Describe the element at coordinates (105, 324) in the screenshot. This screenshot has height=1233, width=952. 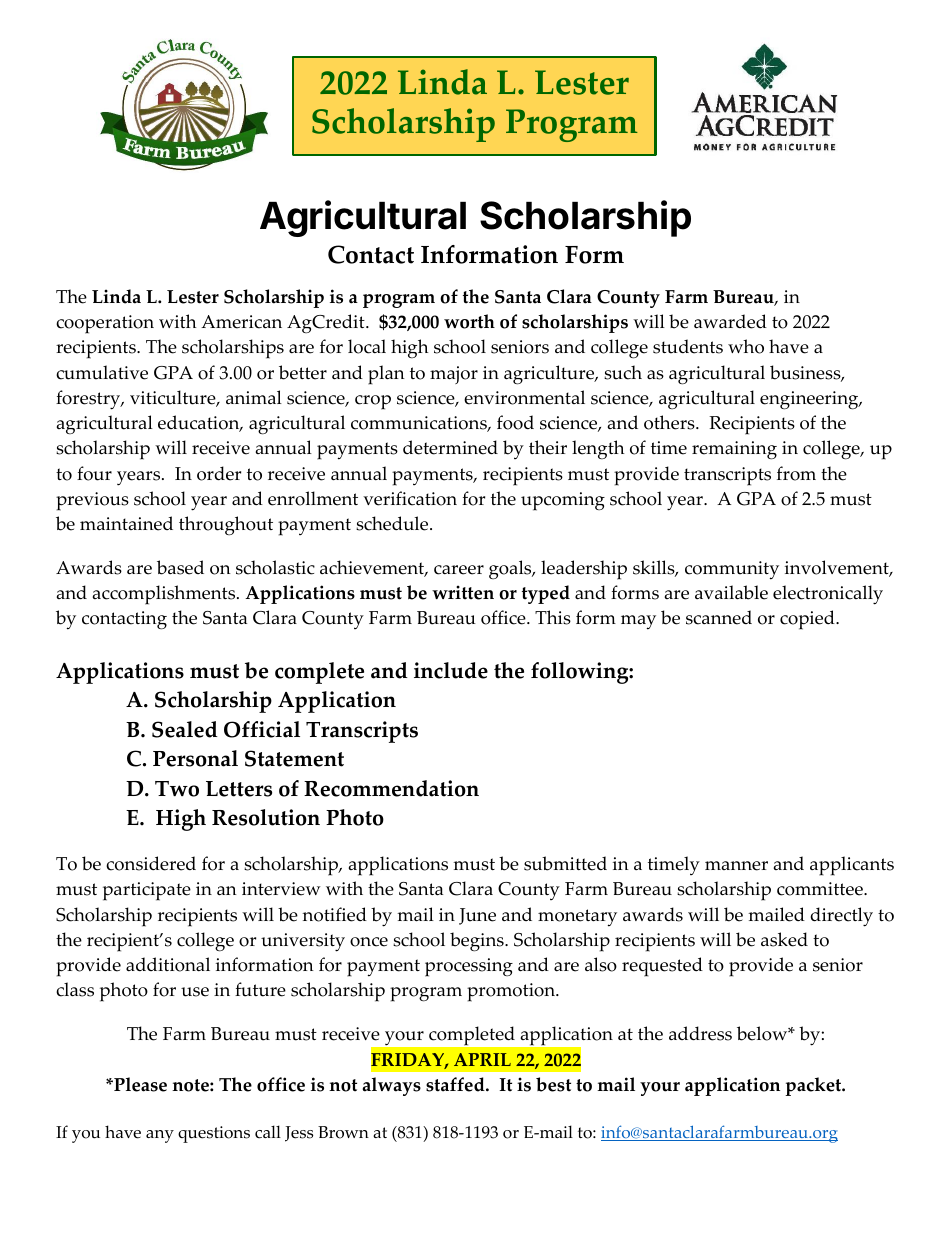
I see `cooperation` at that location.
